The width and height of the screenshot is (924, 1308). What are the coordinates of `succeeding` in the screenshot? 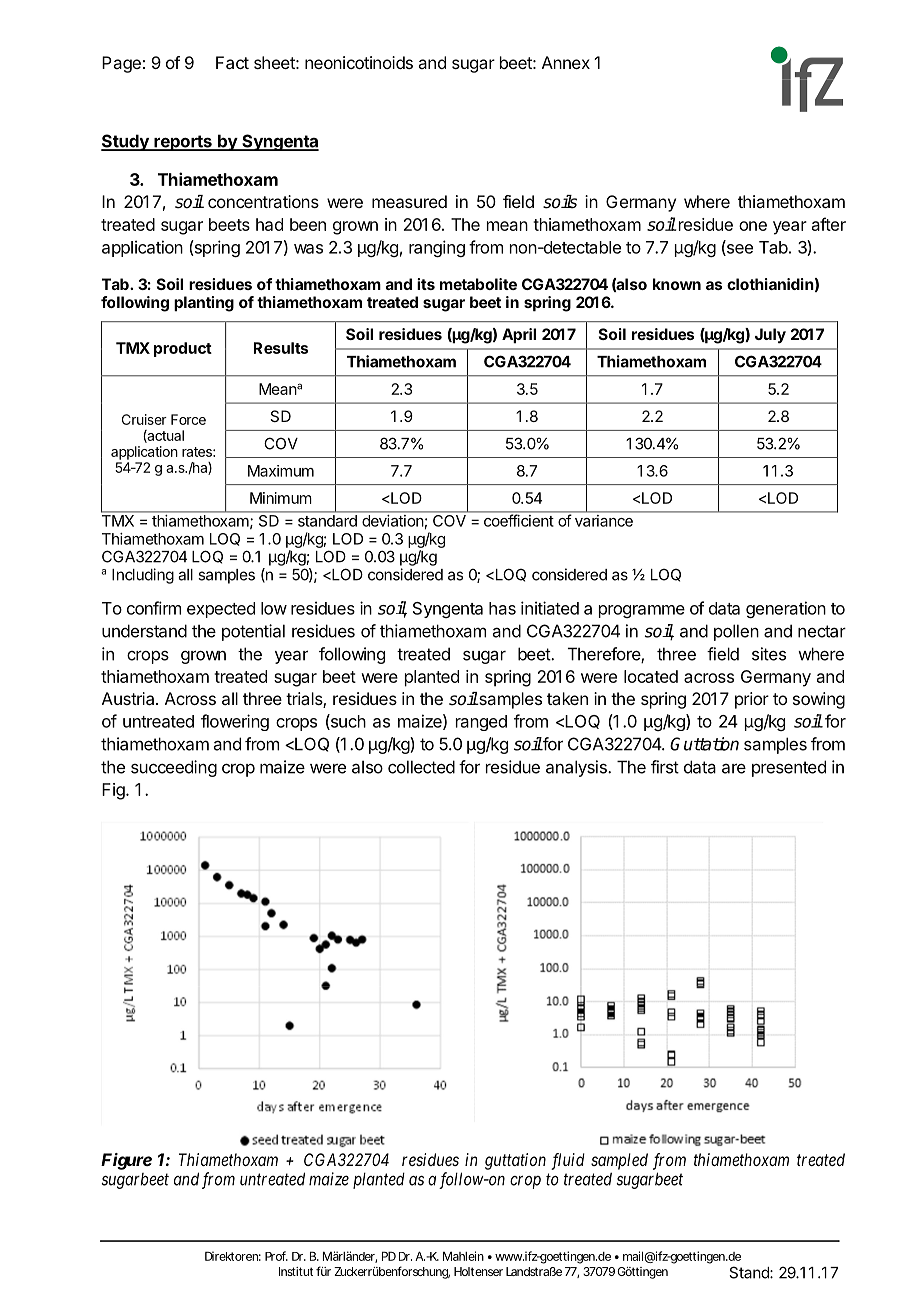 It's located at (174, 768).
